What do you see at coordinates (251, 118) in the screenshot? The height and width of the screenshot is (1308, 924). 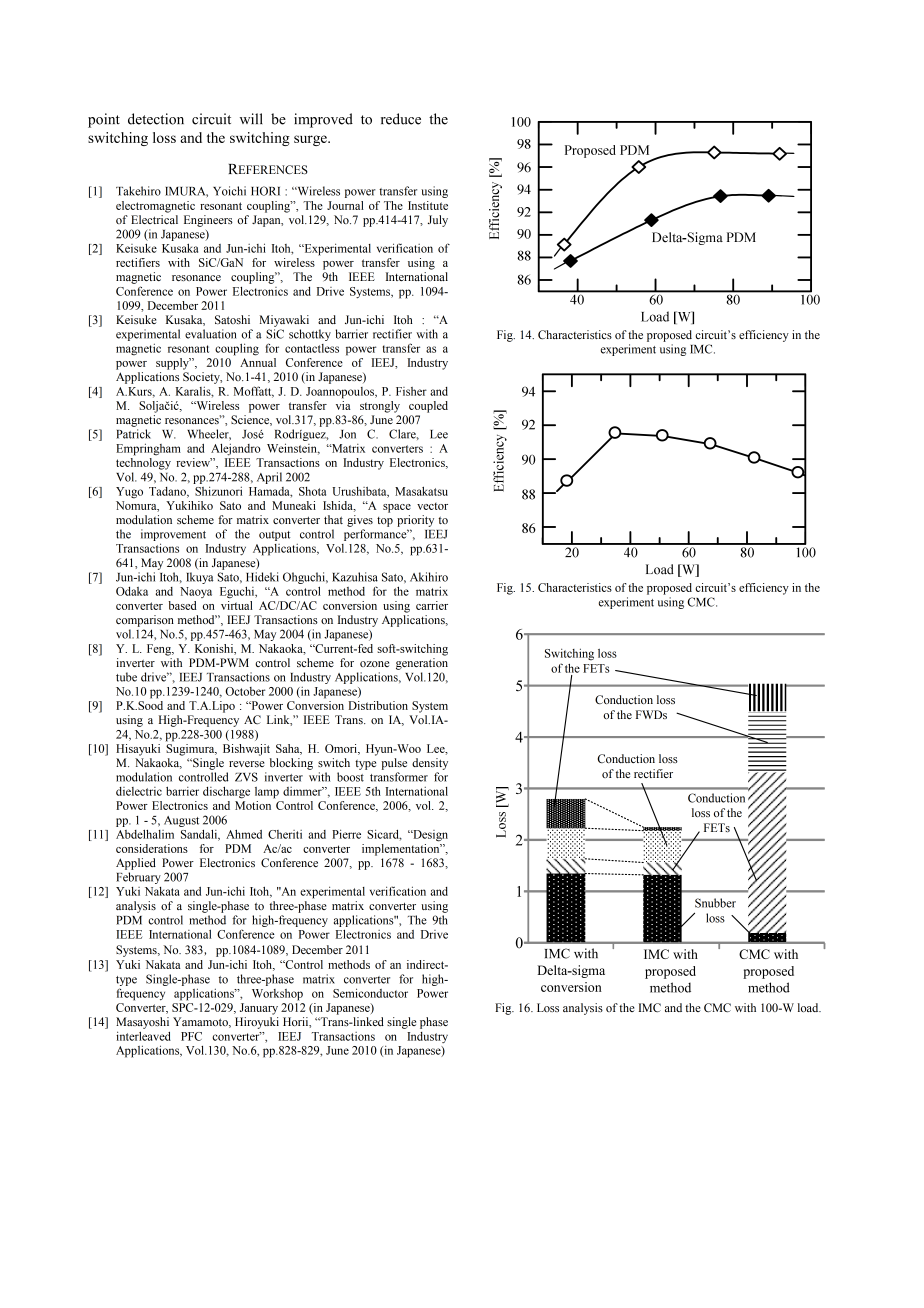 I see `will` at bounding box center [251, 118].
